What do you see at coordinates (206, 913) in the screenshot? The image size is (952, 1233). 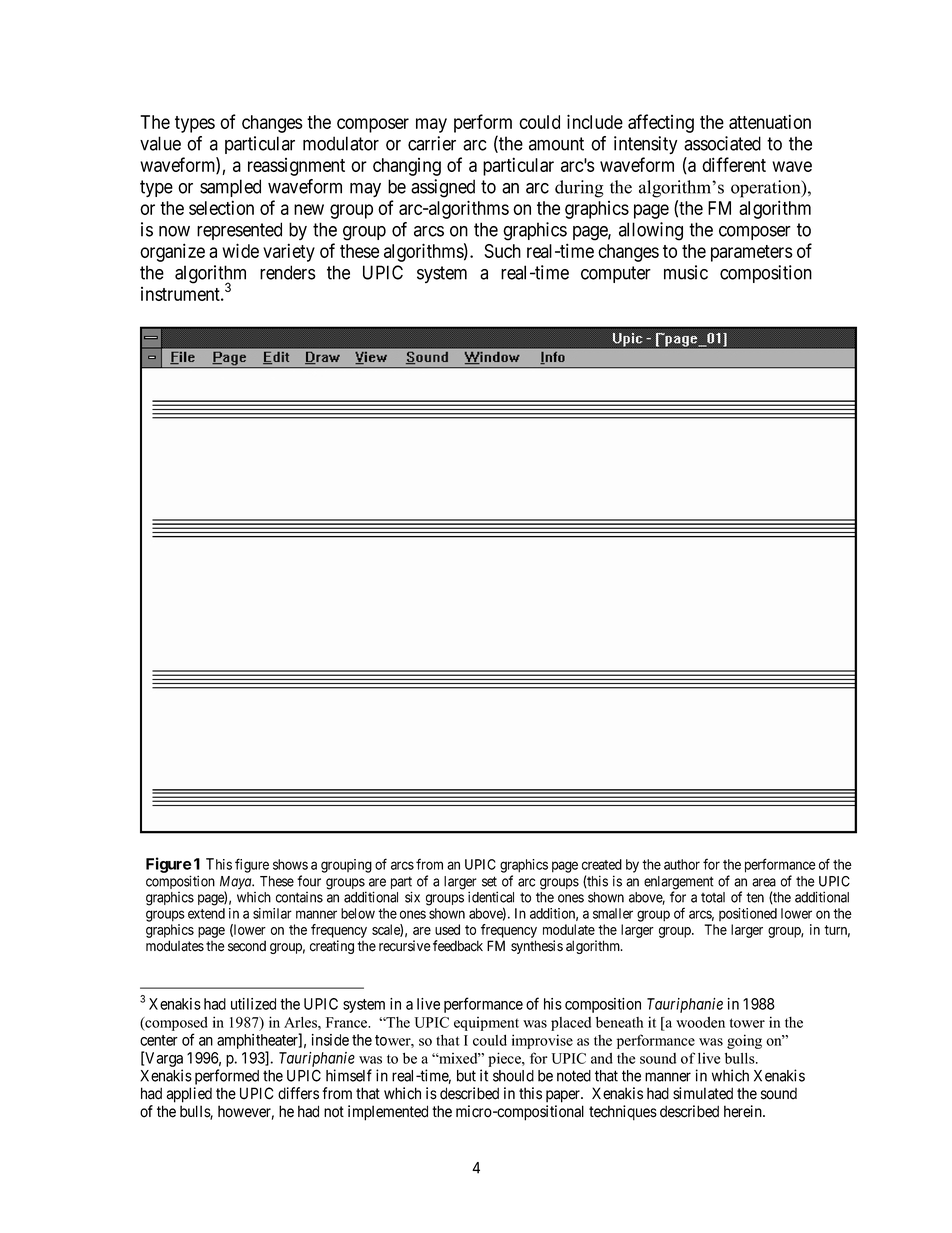 I see `extend` at bounding box center [206, 913].
